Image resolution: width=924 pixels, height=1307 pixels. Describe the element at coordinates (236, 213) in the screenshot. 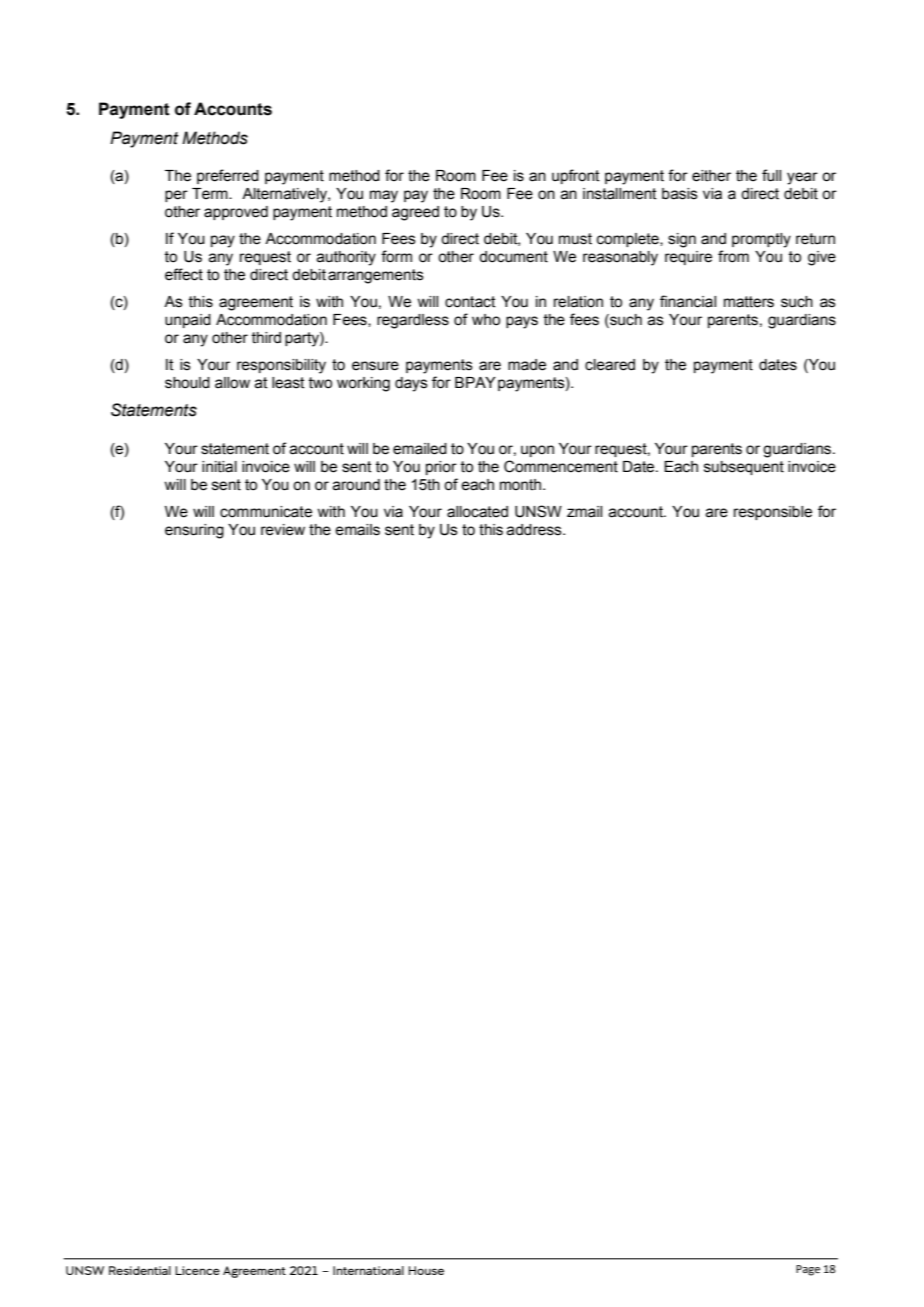

I see `approved` at that location.
